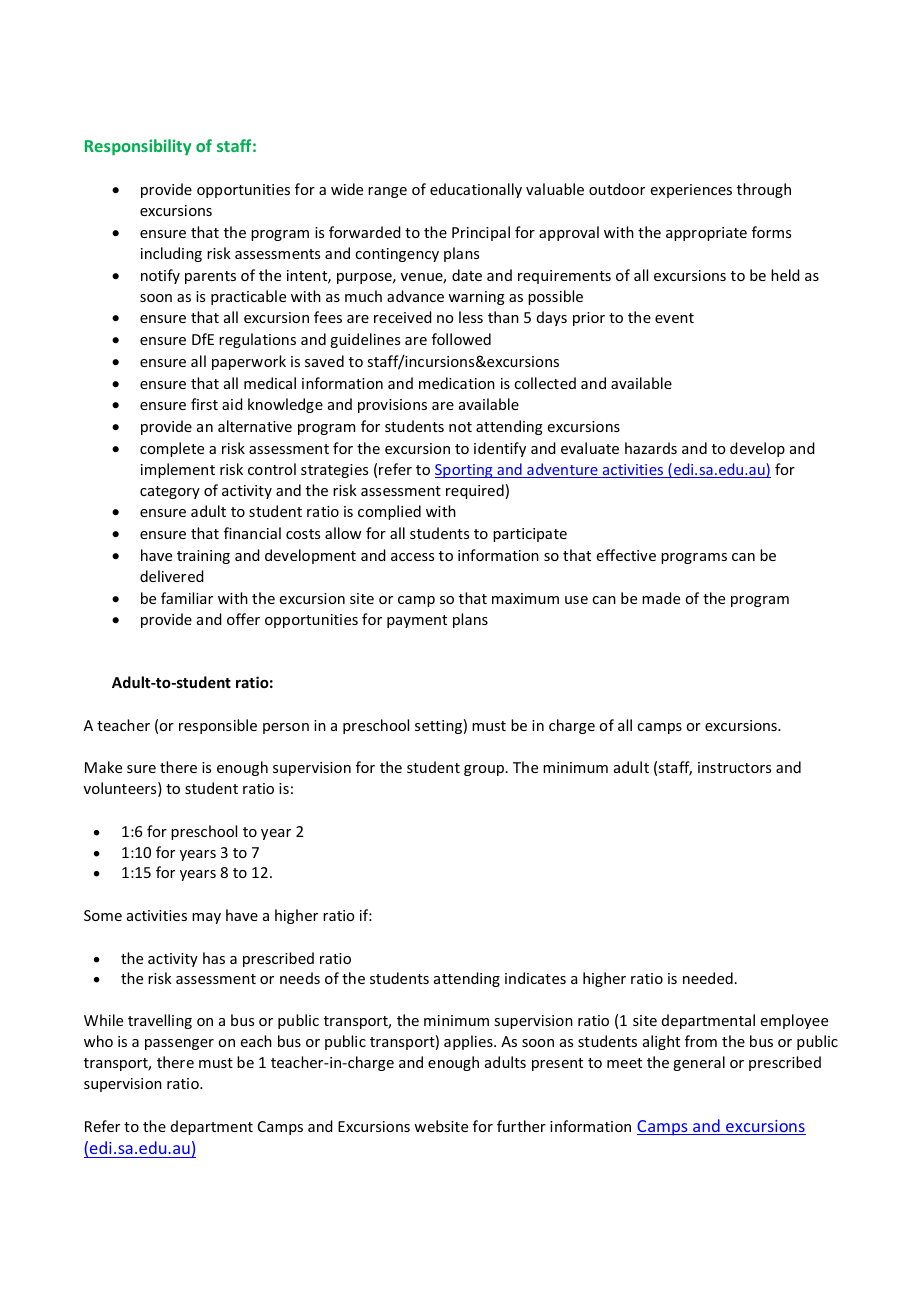 Image resolution: width=924 pixels, height=1308 pixels. I want to click on Sporting, so click(465, 471).
